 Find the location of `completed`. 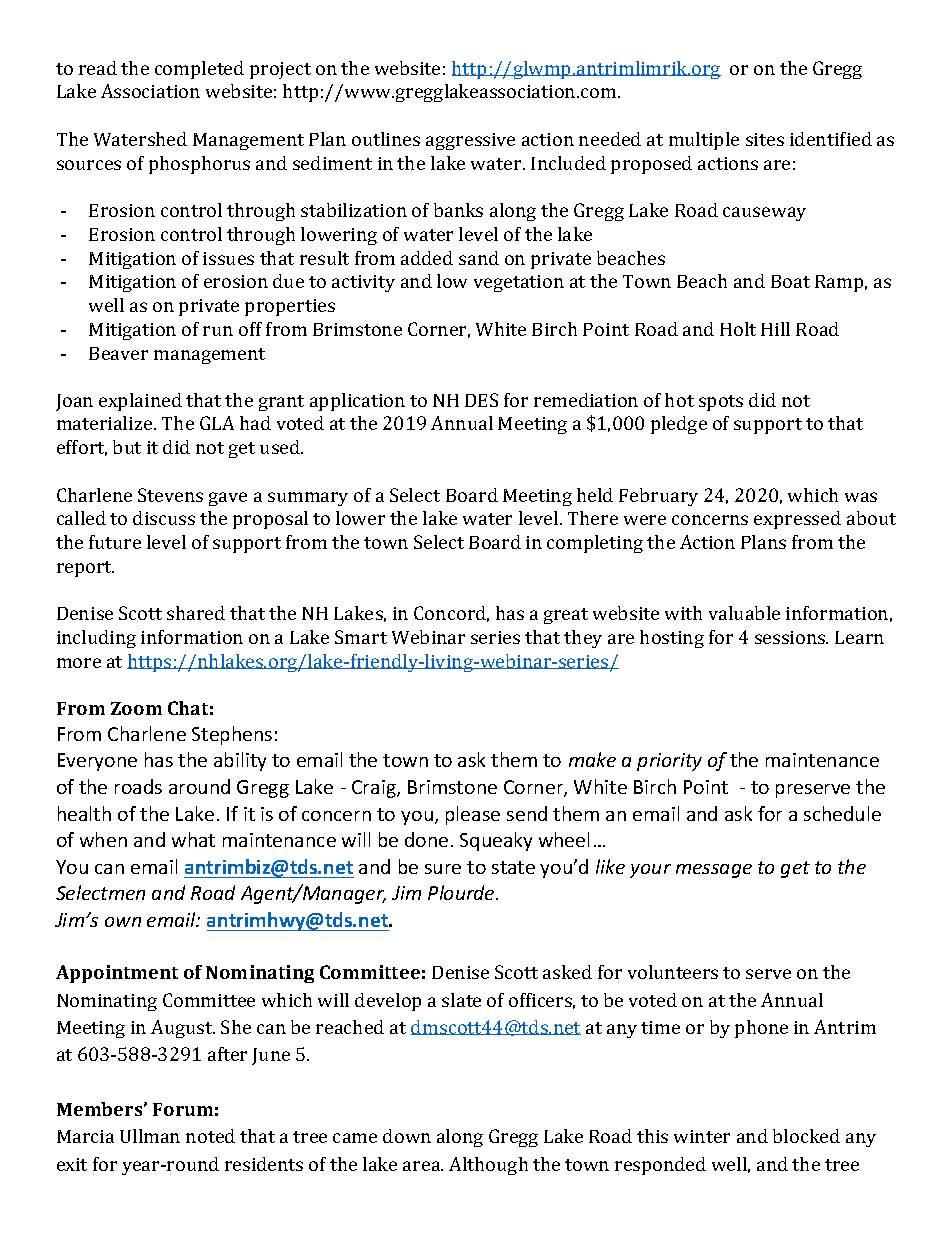

completed is located at coordinates (199, 70).
